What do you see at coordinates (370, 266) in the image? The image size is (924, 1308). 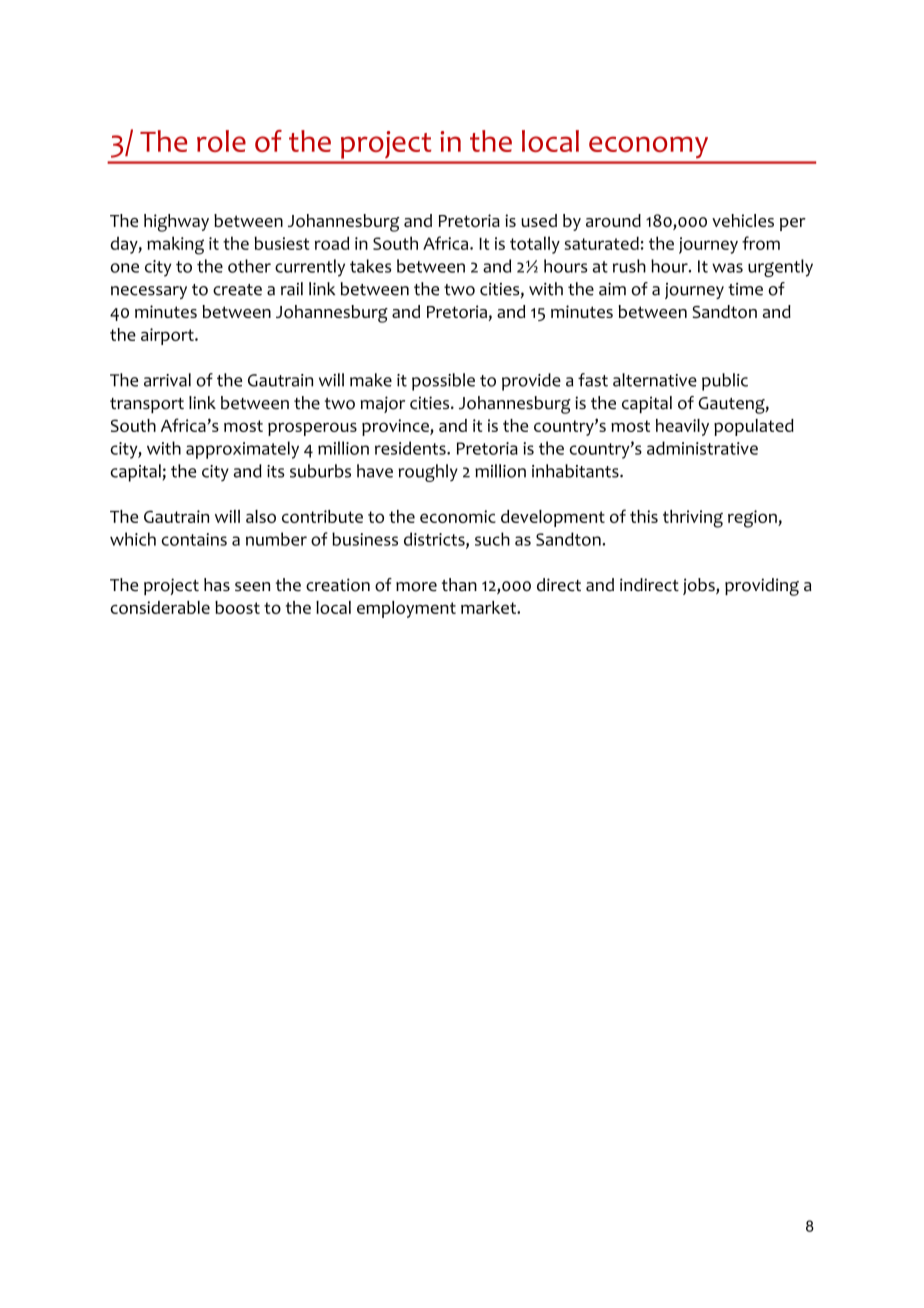 I see `takes` at bounding box center [370, 266].
